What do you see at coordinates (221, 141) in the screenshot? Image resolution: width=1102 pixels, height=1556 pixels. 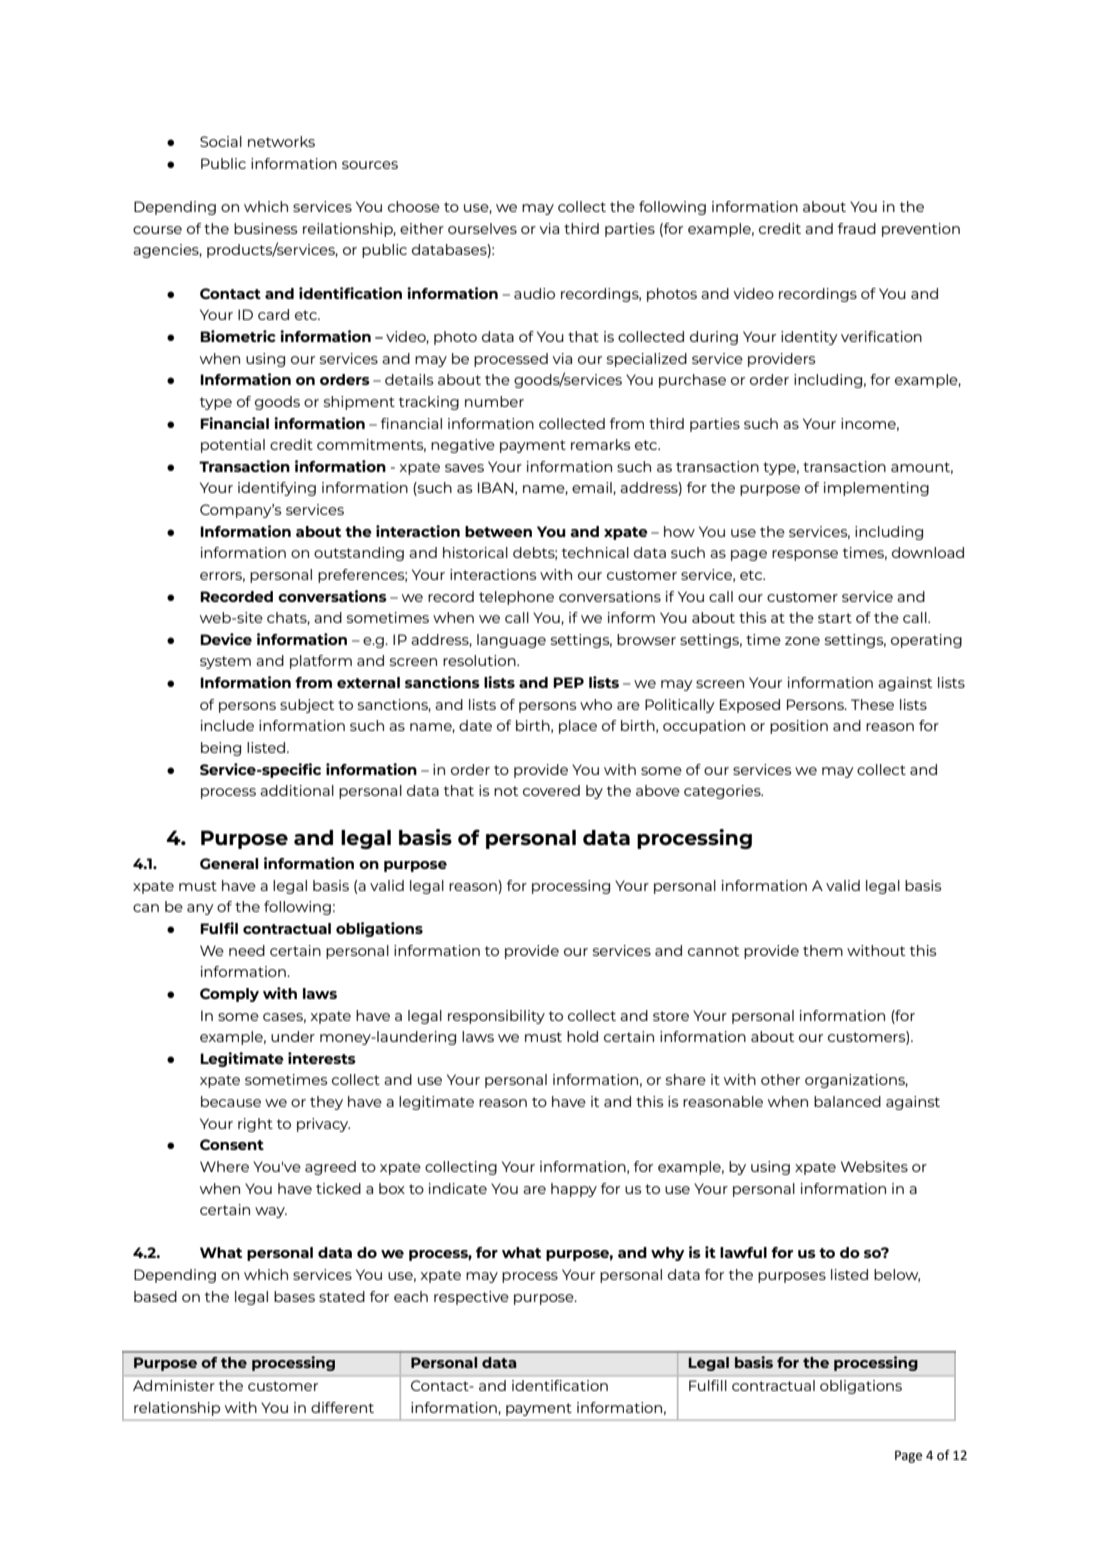 I see `Social` at bounding box center [221, 141].
